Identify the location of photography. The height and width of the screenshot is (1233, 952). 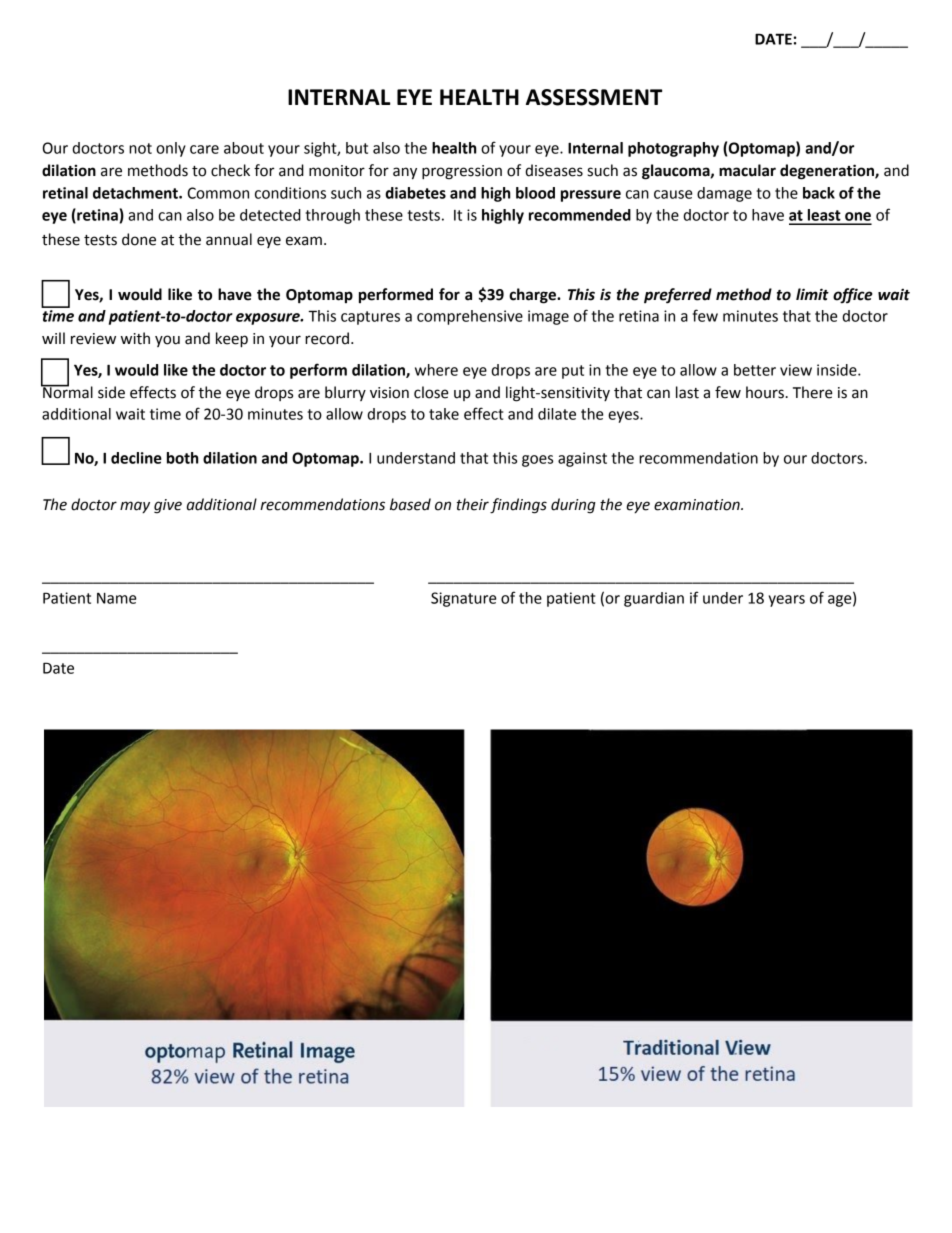
(673, 149).
